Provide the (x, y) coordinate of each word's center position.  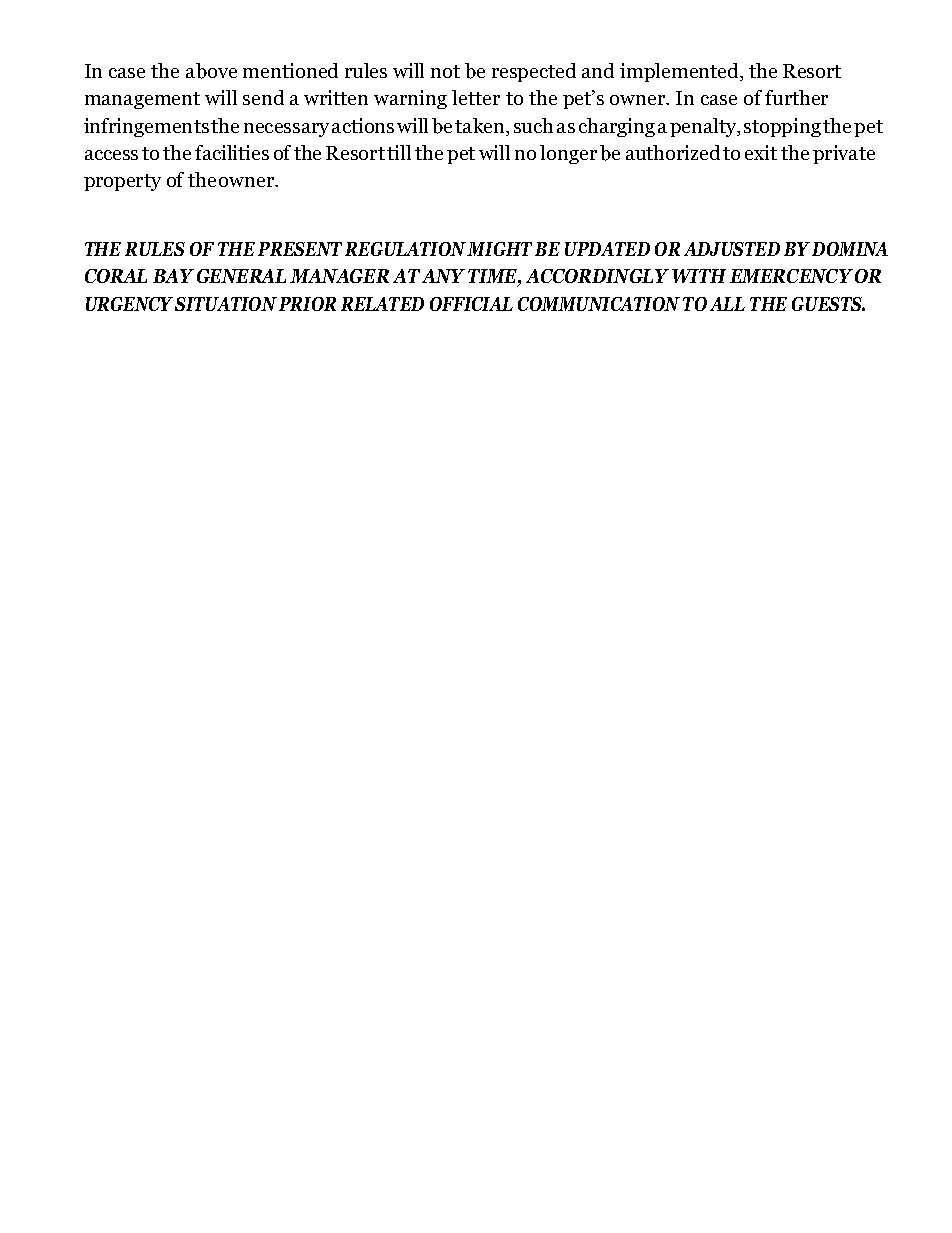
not (445, 71)
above (211, 71)
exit (761, 152)
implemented (680, 72)
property (122, 182)
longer (568, 154)
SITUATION (226, 304)
